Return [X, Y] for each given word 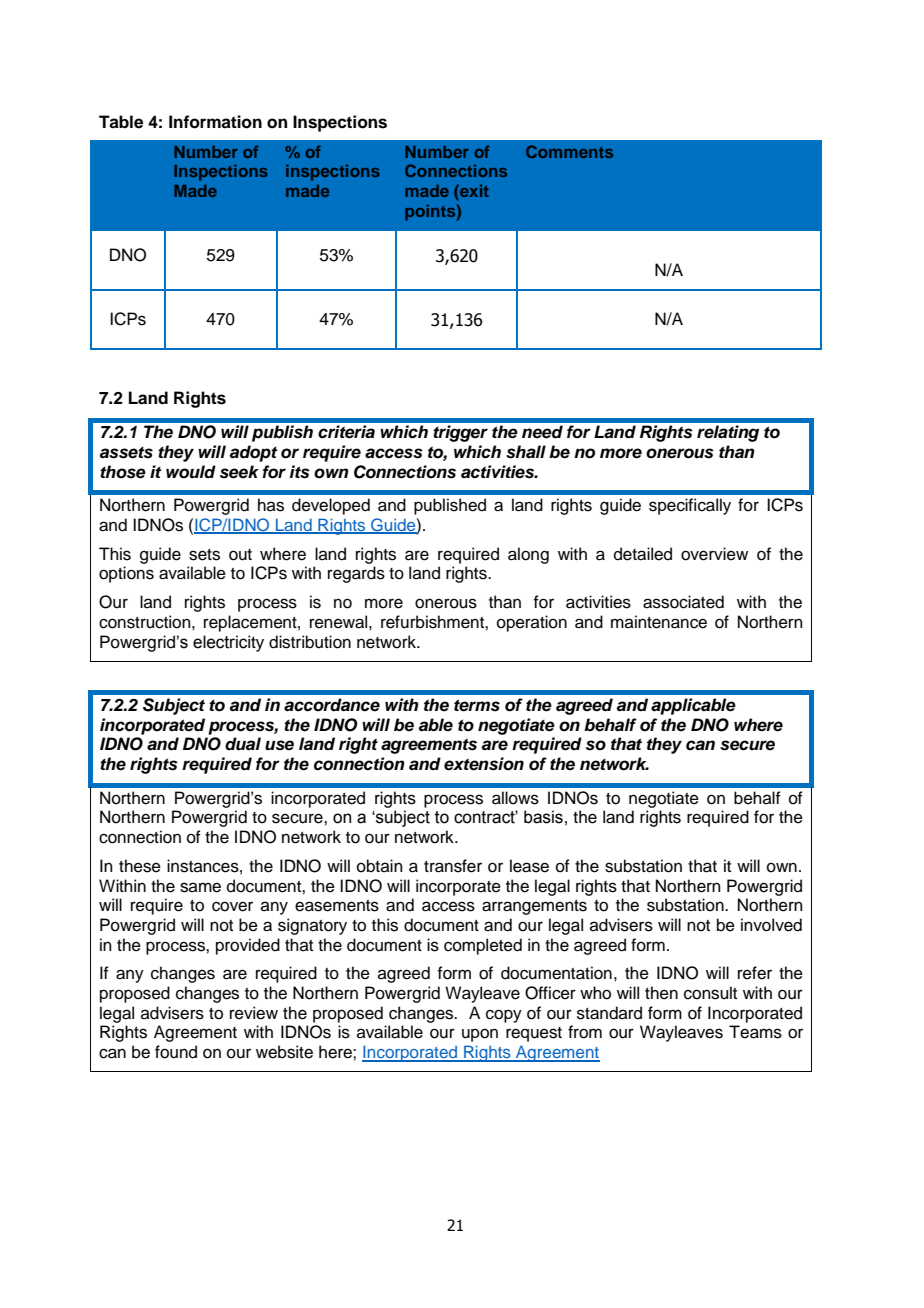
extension [484, 764]
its [300, 472]
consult [710, 993]
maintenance [659, 622]
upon [480, 1035]
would [191, 472]
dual [243, 744]
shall [526, 452]
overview [714, 554]
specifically [690, 506]
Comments [569, 151]
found [176, 1052]
